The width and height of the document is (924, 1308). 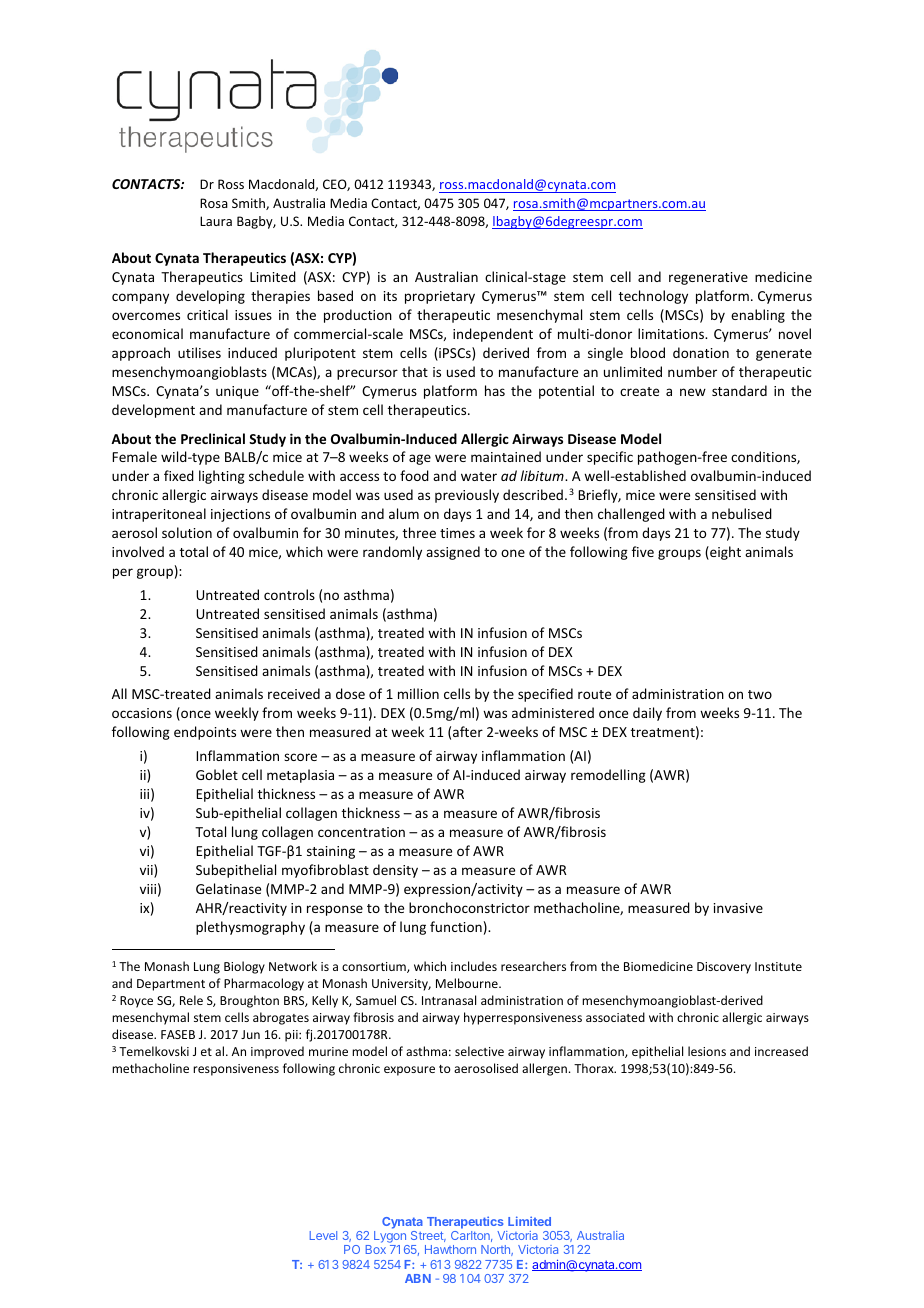 What do you see at coordinates (467, 496) in the document?
I see `previously` at bounding box center [467, 496].
